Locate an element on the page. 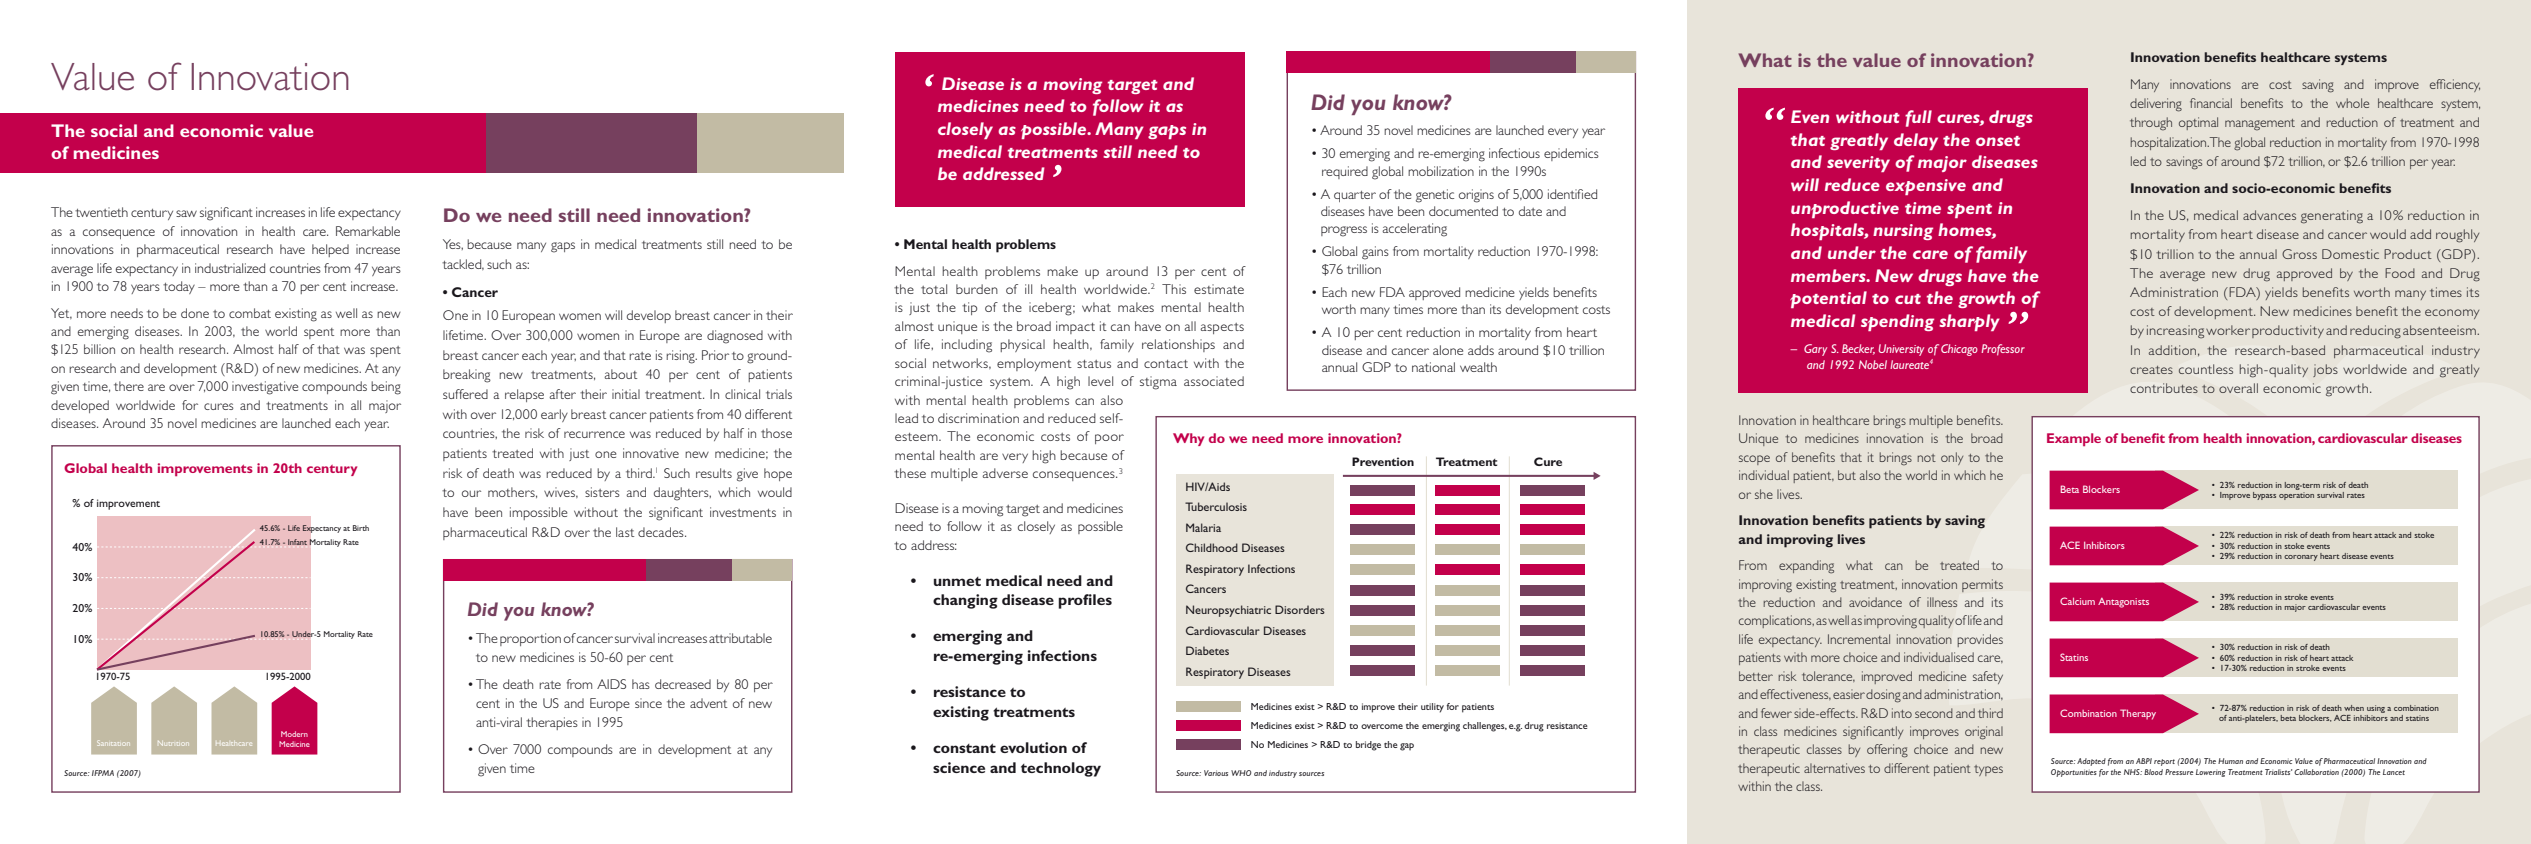 Image resolution: width=2531 pixels, height=844 pixels. report is located at coordinates (2164, 762).
